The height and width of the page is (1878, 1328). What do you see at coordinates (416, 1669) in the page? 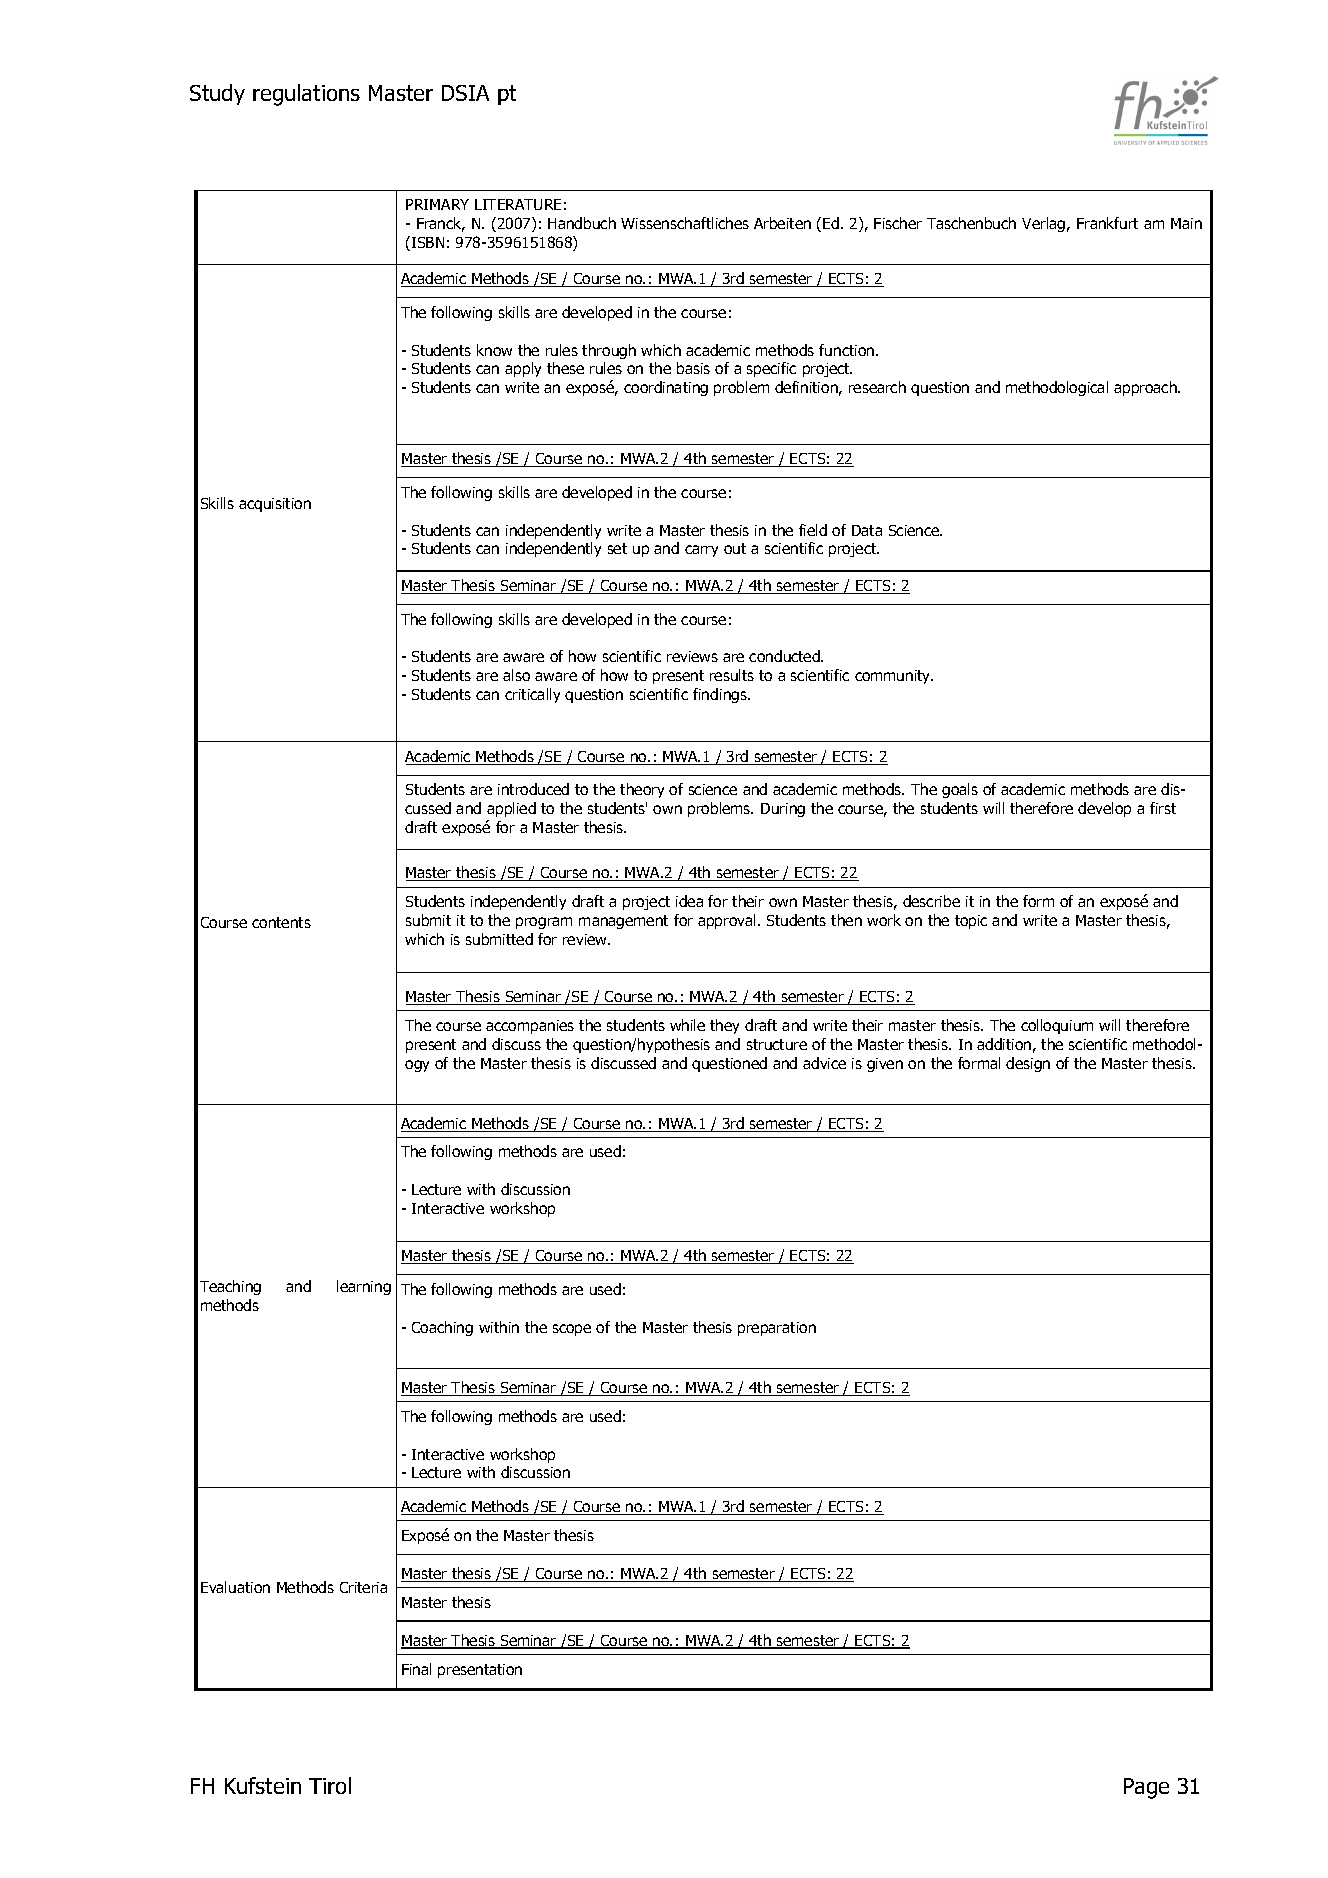
I see `Final` at bounding box center [416, 1669].
